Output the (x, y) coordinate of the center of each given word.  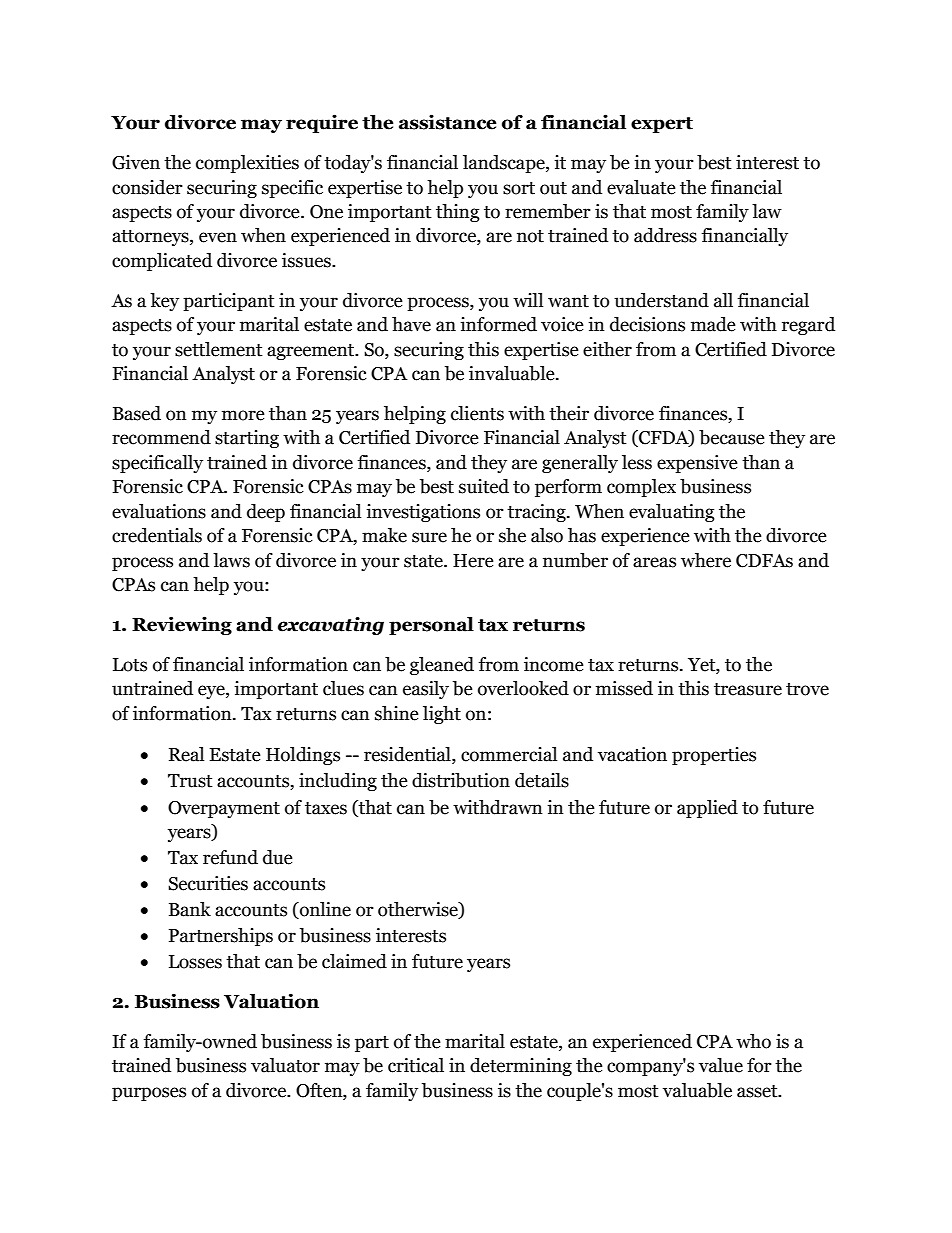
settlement (219, 349)
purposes (149, 1094)
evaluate (641, 187)
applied (707, 809)
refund (230, 857)
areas (654, 562)
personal (431, 626)
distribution (461, 780)
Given (136, 162)
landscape (505, 164)
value (721, 1065)
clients (477, 413)
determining (521, 1067)
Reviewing (182, 625)
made (713, 324)
